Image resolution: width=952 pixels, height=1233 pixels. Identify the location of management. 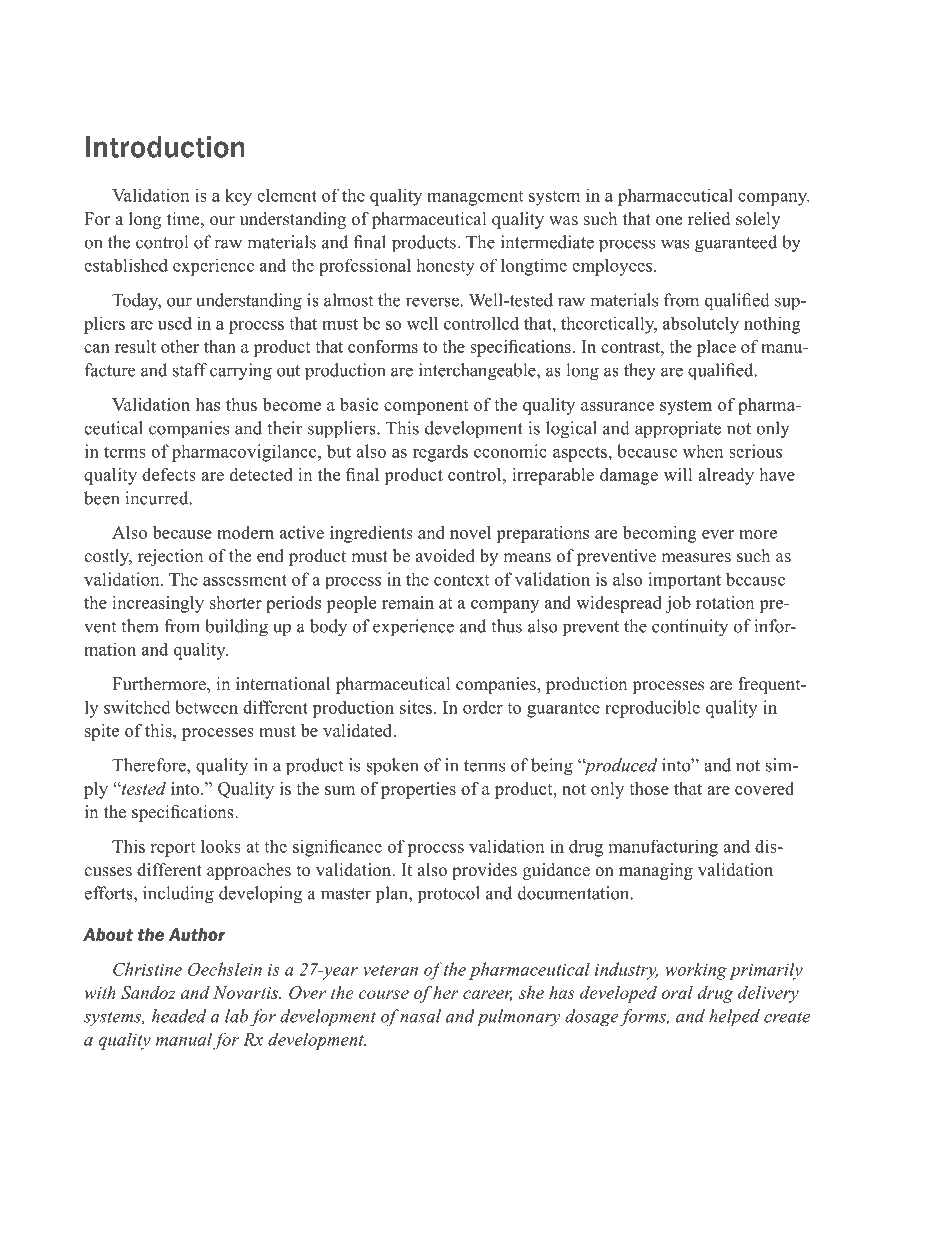
(475, 198).
